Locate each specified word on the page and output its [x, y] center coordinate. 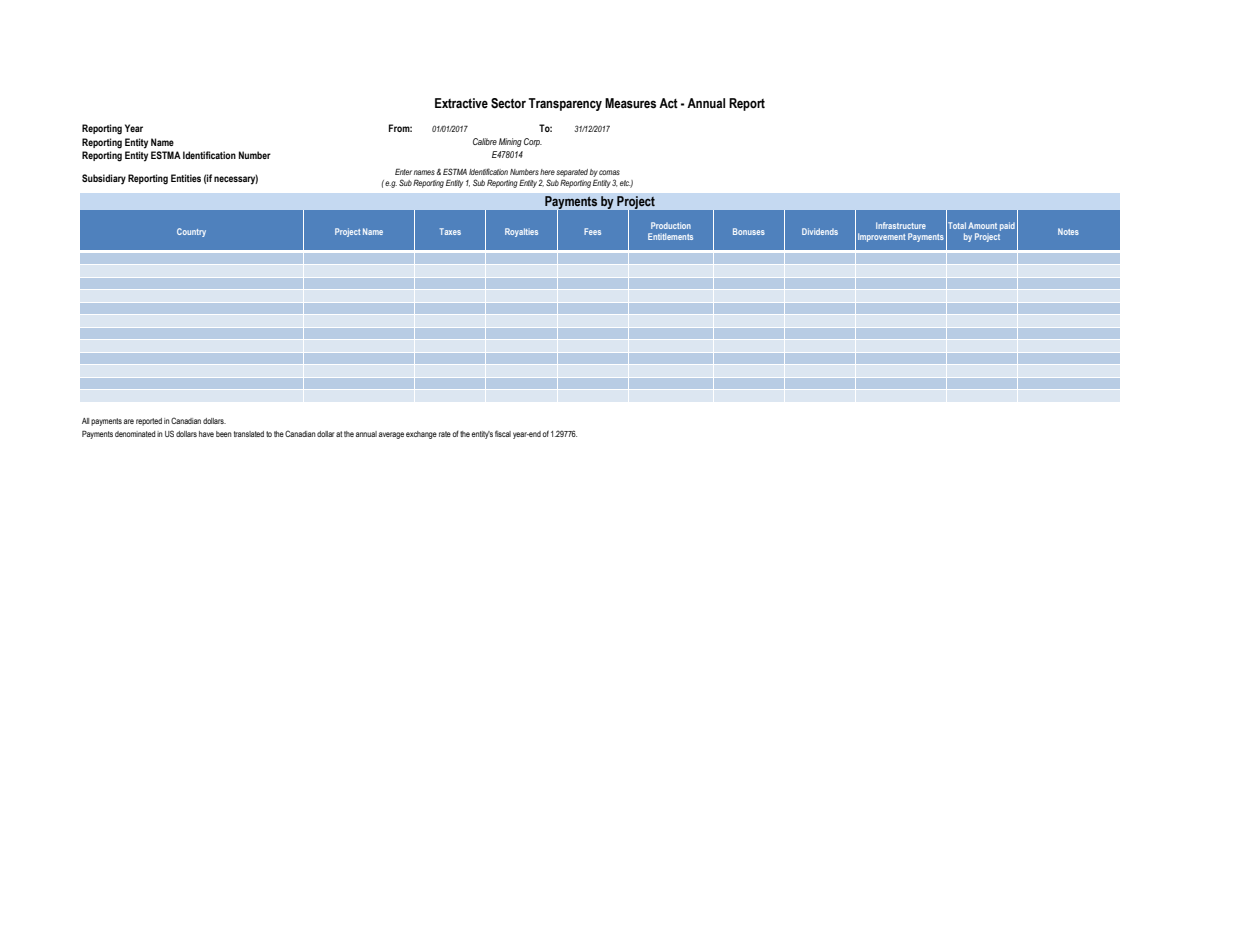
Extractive [461, 103]
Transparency [565, 104]
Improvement [882, 237]
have [206, 434]
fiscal [503, 433]
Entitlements [670, 236]
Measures [630, 103]
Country [191, 232]
